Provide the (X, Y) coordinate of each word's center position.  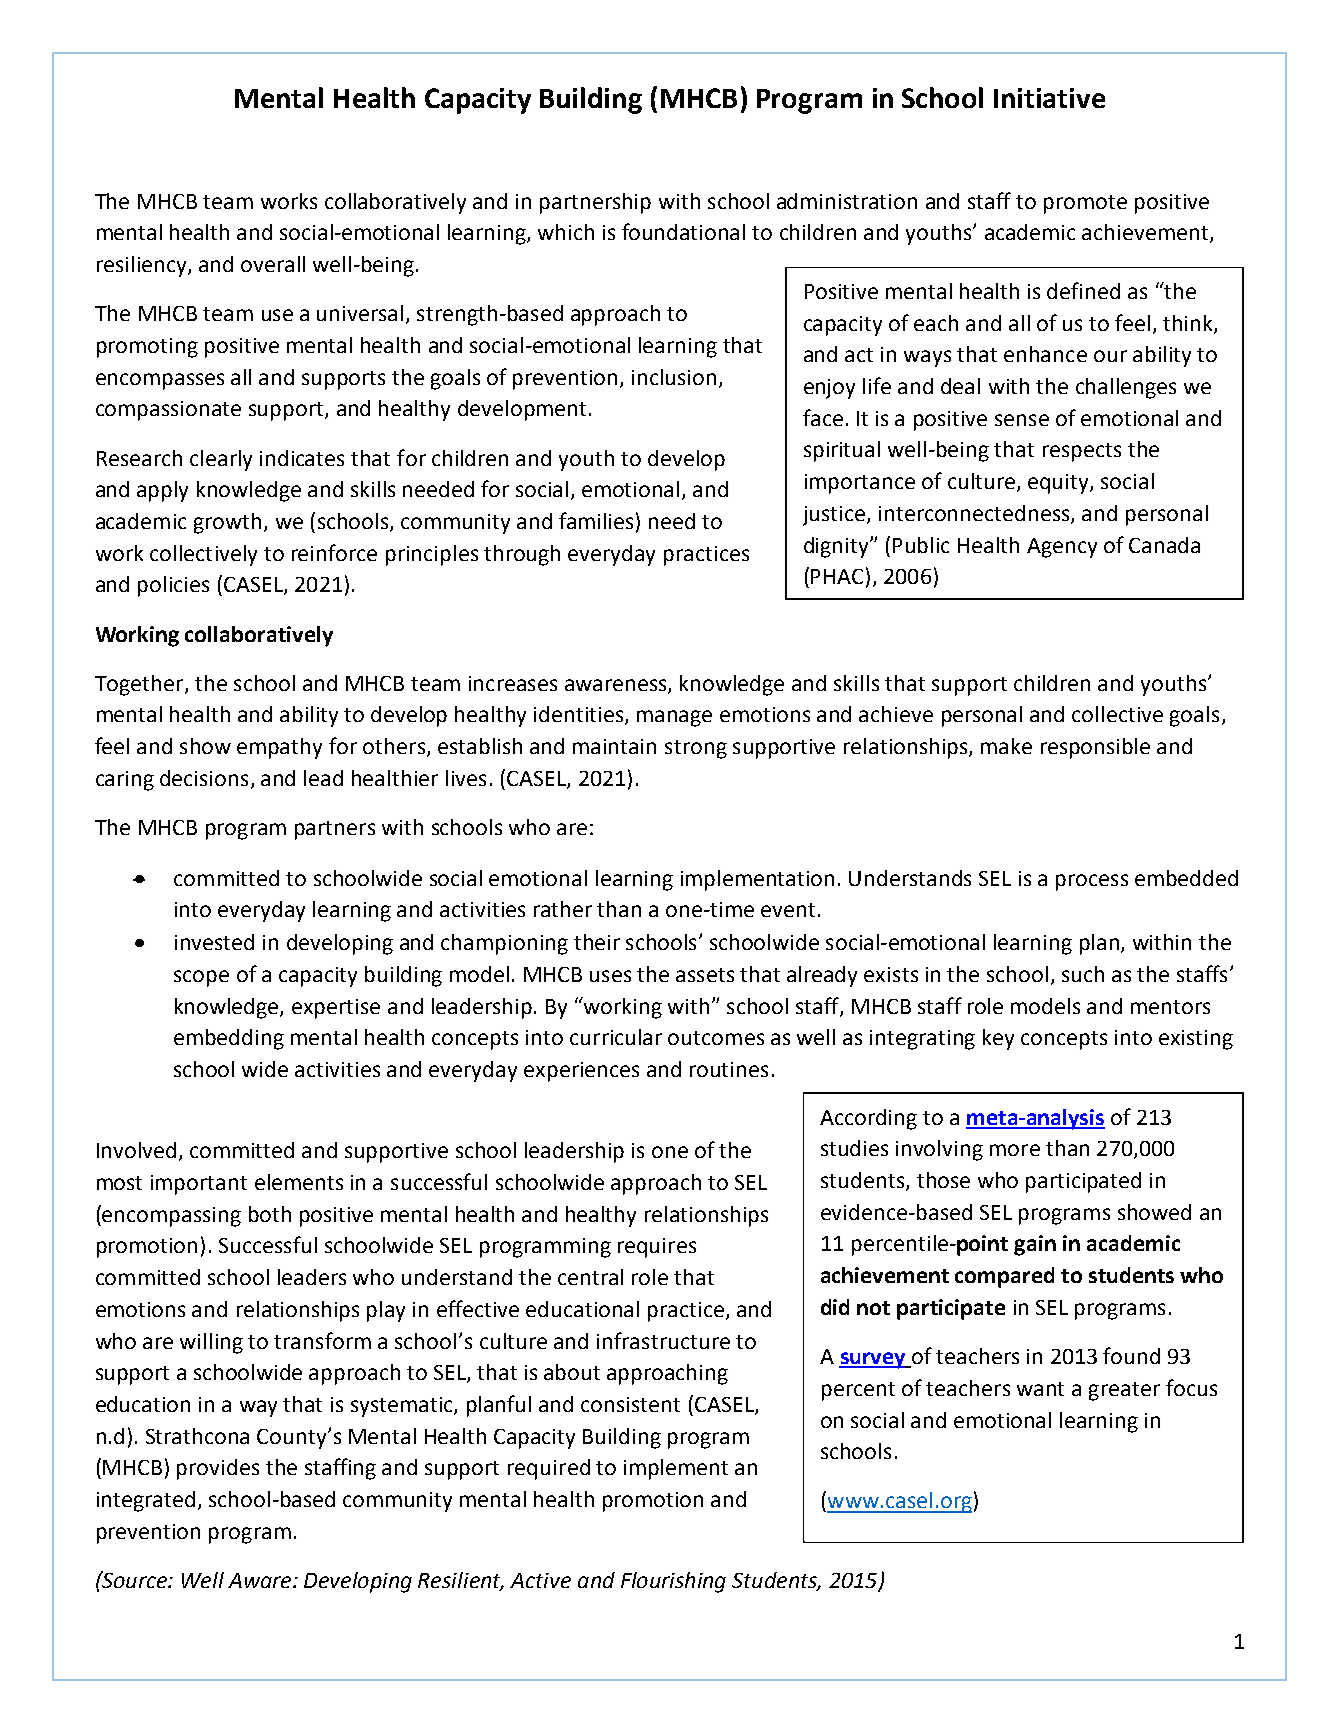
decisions (204, 778)
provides (218, 1469)
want (1040, 1389)
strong (696, 749)
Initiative (1049, 98)
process (1092, 882)
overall (273, 264)
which (566, 232)
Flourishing (673, 1582)
